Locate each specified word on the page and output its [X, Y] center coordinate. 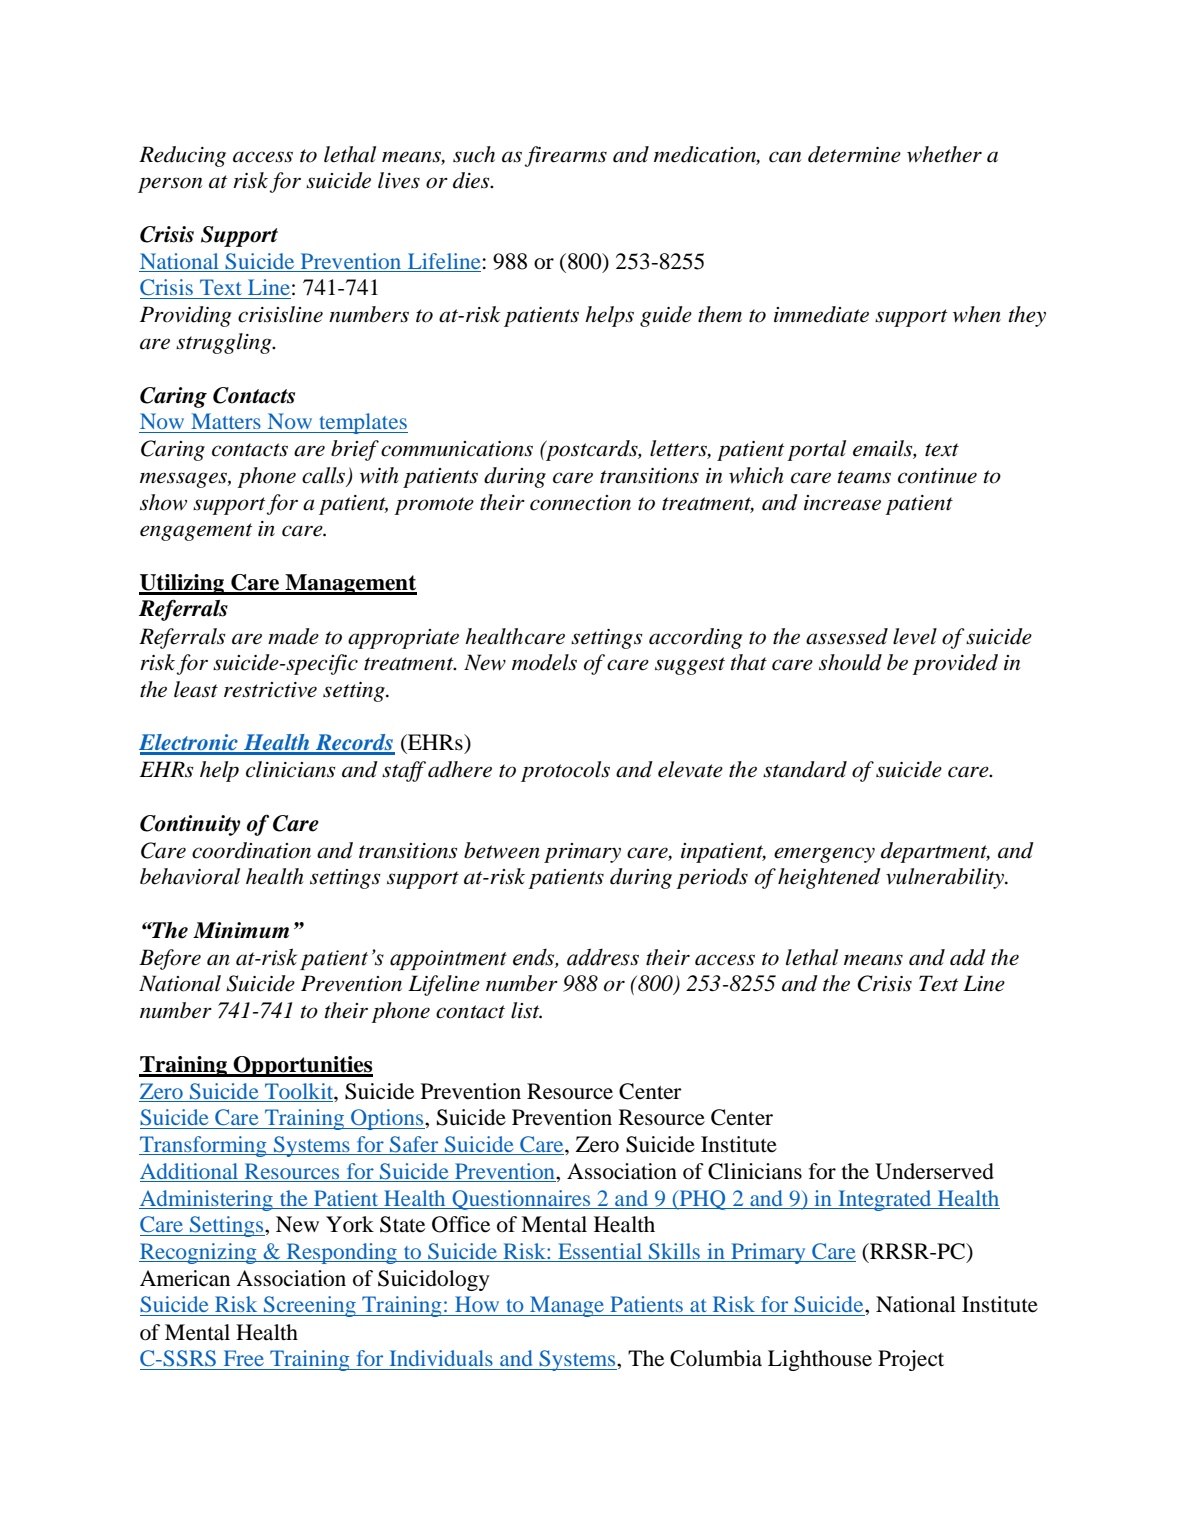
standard [805, 769]
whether [944, 154]
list [526, 1010]
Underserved [934, 1171]
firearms [566, 156]
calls [323, 475]
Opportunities [302, 1066]
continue [937, 476]
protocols [565, 771]
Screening [310, 1306]
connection [580, 503]
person [170, 185]
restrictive [270, 690]
